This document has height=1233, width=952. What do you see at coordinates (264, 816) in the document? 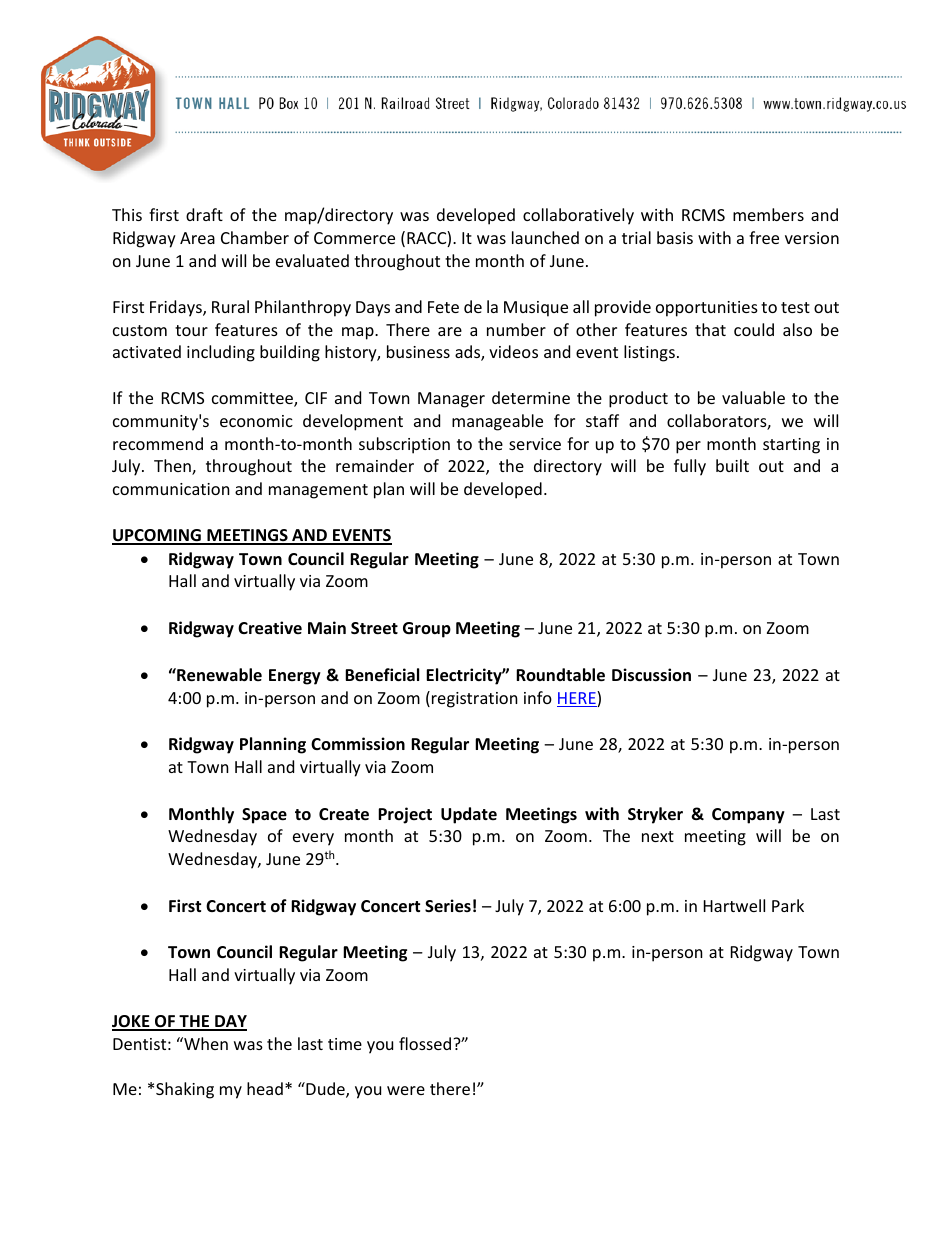
I see `Space` at bounding box center [264, 816].
